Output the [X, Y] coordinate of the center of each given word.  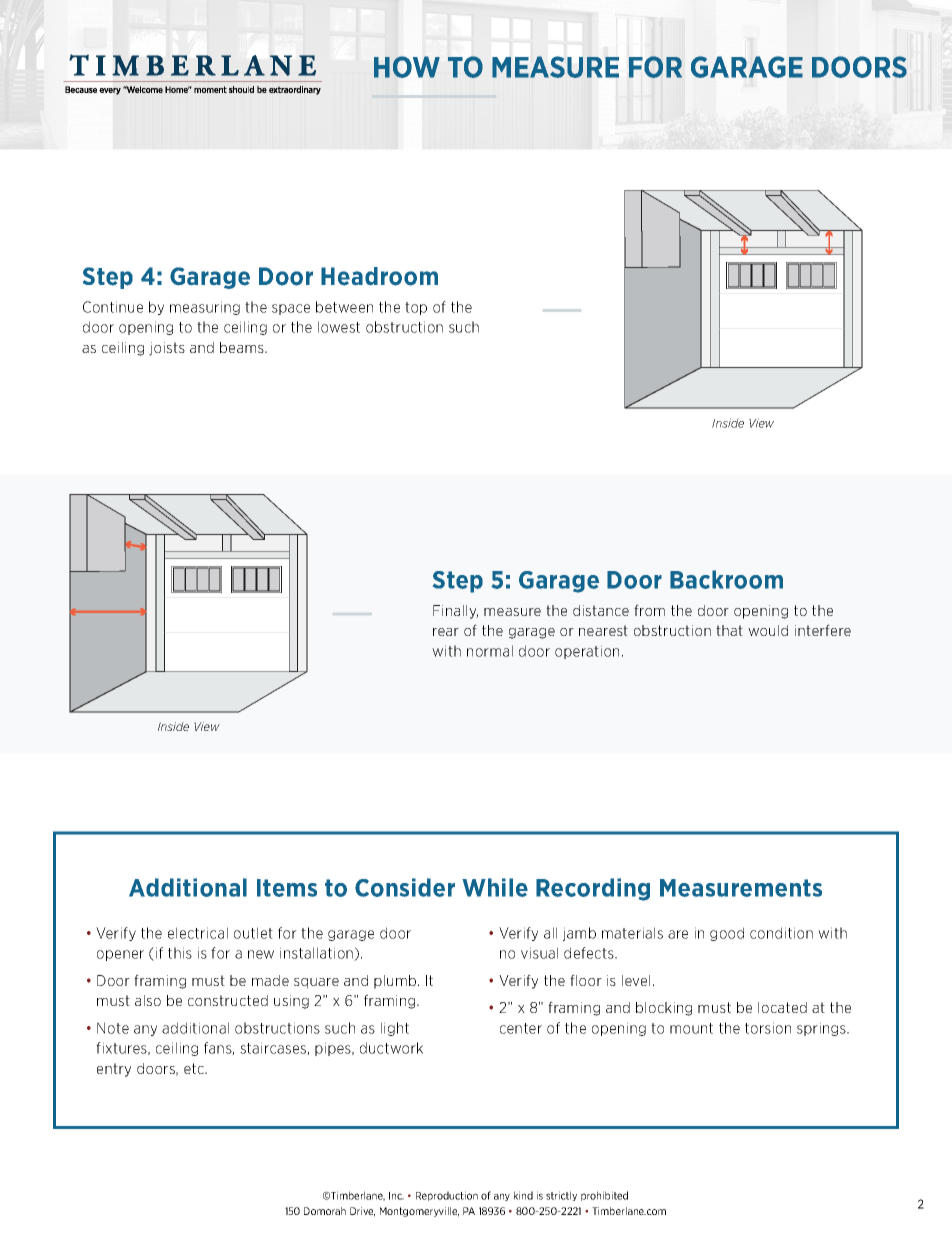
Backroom [726, 579]
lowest [339, 327]
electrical [198, 933]
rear [446, 632]
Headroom [379, 276]
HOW [407, 67]
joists [167, 349]
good [727, 934]
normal [490, 651]
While [495, 887]
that [729, 630]
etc [195, 1068]
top [416, 308]
